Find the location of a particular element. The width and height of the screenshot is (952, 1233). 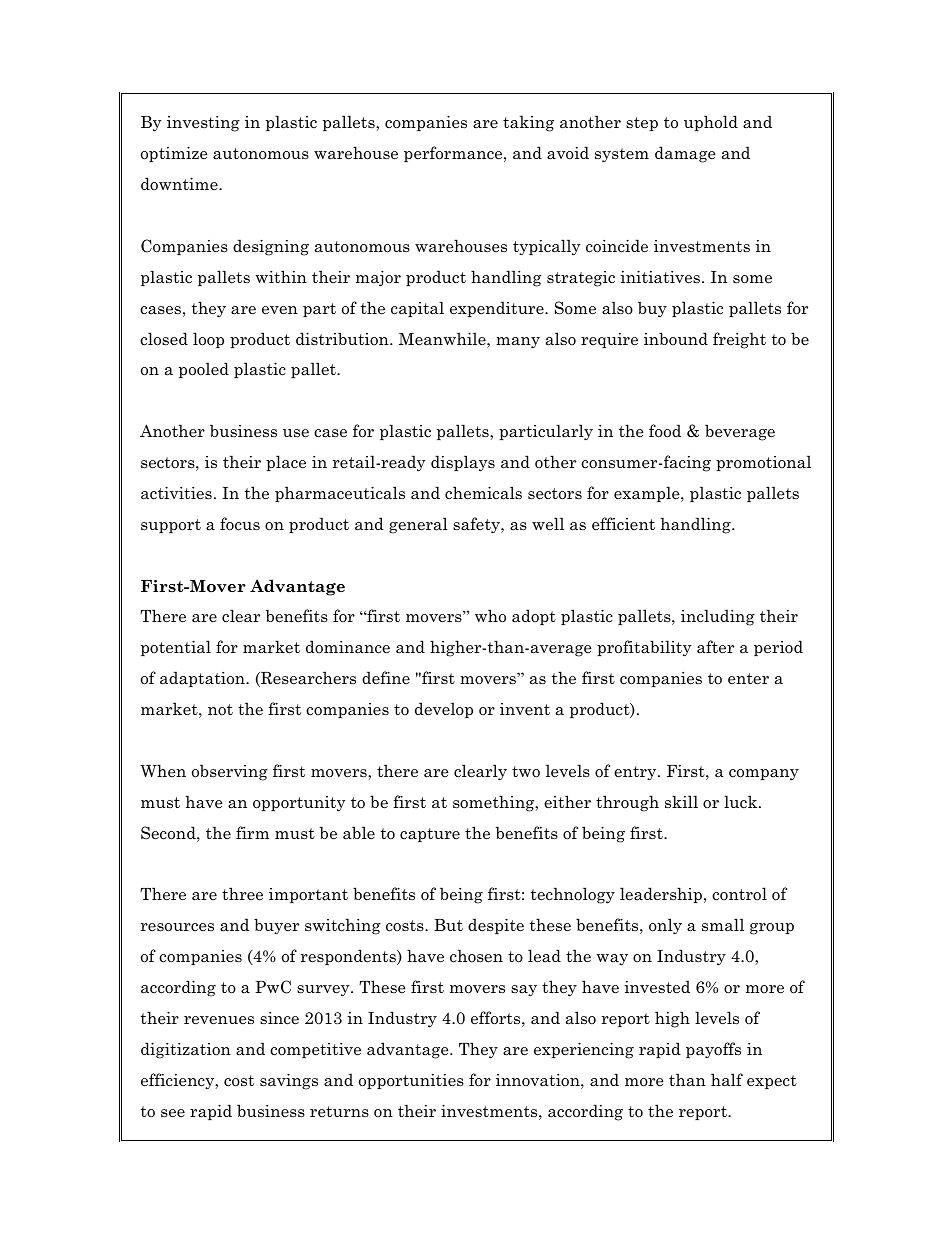

opportunities is located at coordinates (411, 1081).
